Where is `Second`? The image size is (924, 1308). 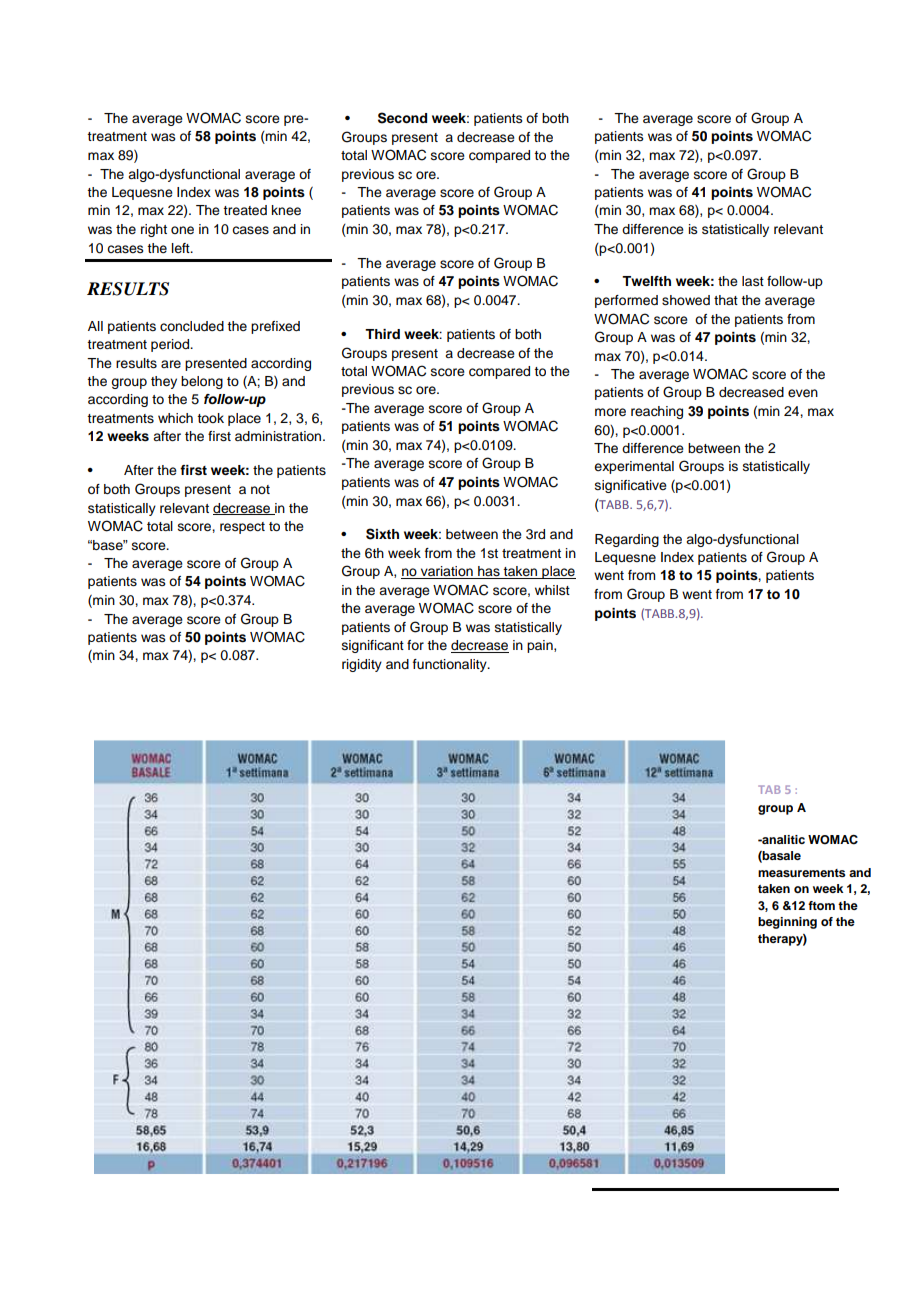
Second is located at coordinates (402, 118).
